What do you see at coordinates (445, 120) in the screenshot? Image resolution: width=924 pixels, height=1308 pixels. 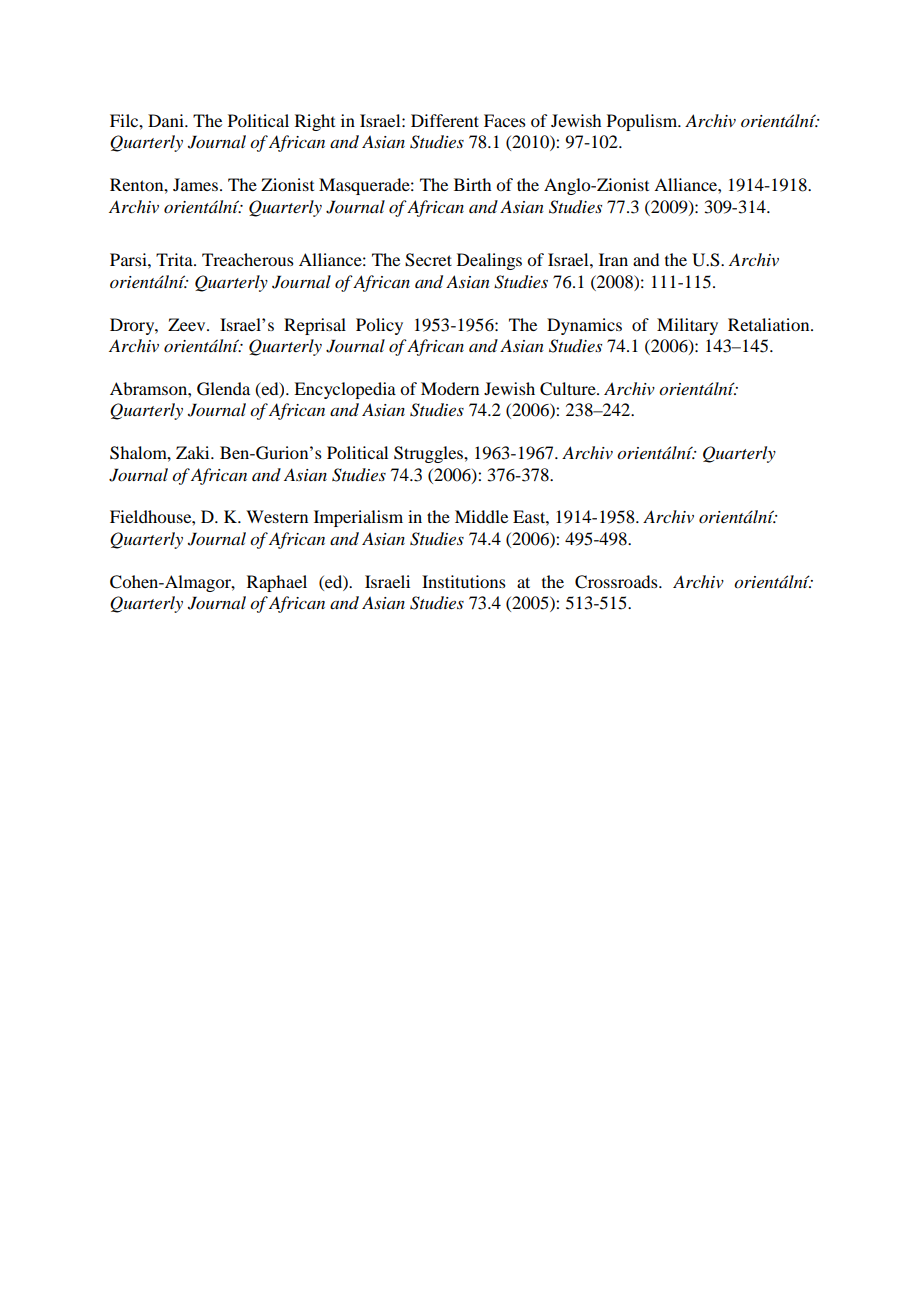 I see `Different` at bounding box center [445, 120].
